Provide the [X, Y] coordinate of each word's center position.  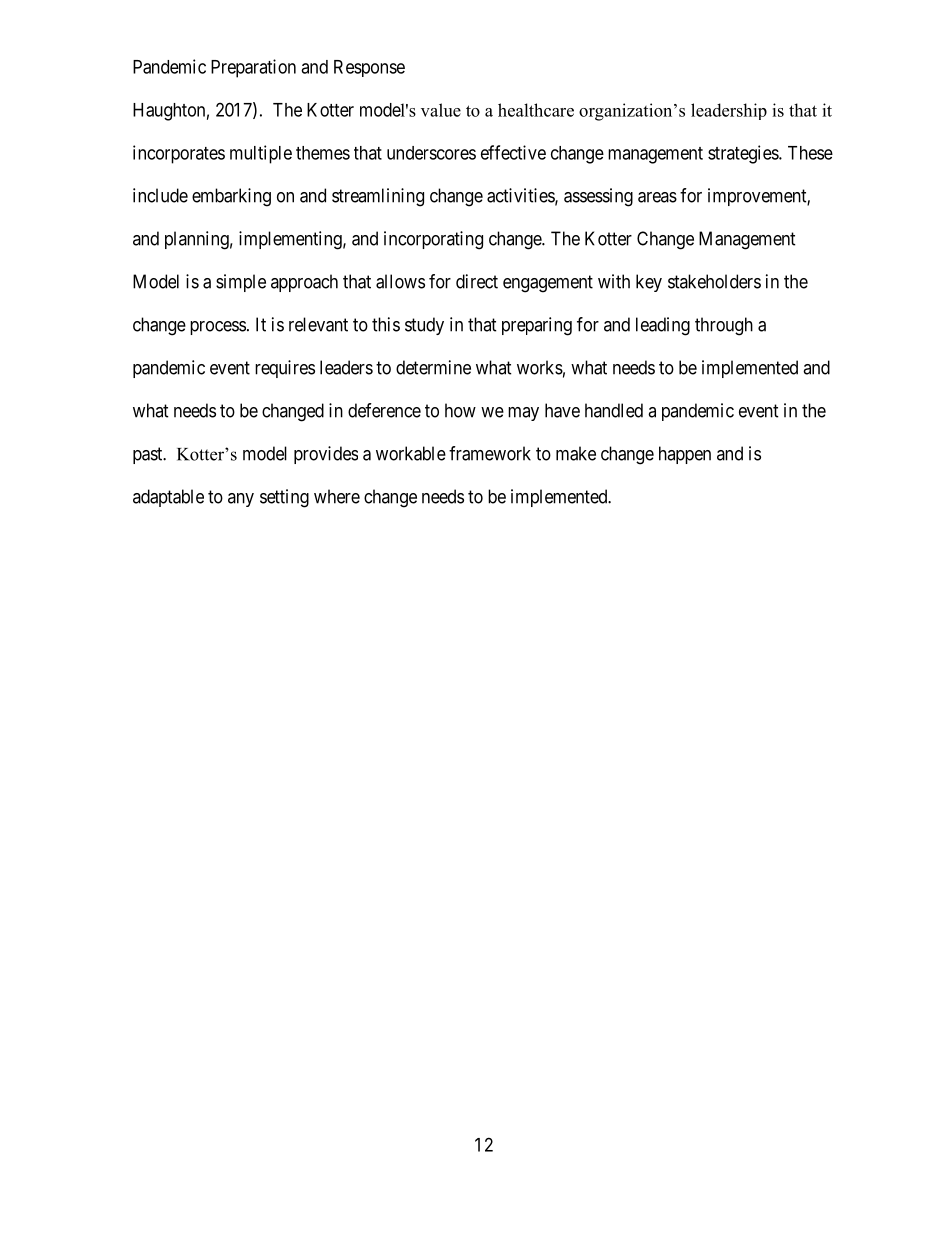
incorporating [433, 240]
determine [433, 367]
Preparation [253, 68]
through [724, 326]
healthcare [536, 110]
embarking [231, 197]
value [441, 110]
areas [657, 197]
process [218, 328]
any [241, 500]
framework [490, 453]
